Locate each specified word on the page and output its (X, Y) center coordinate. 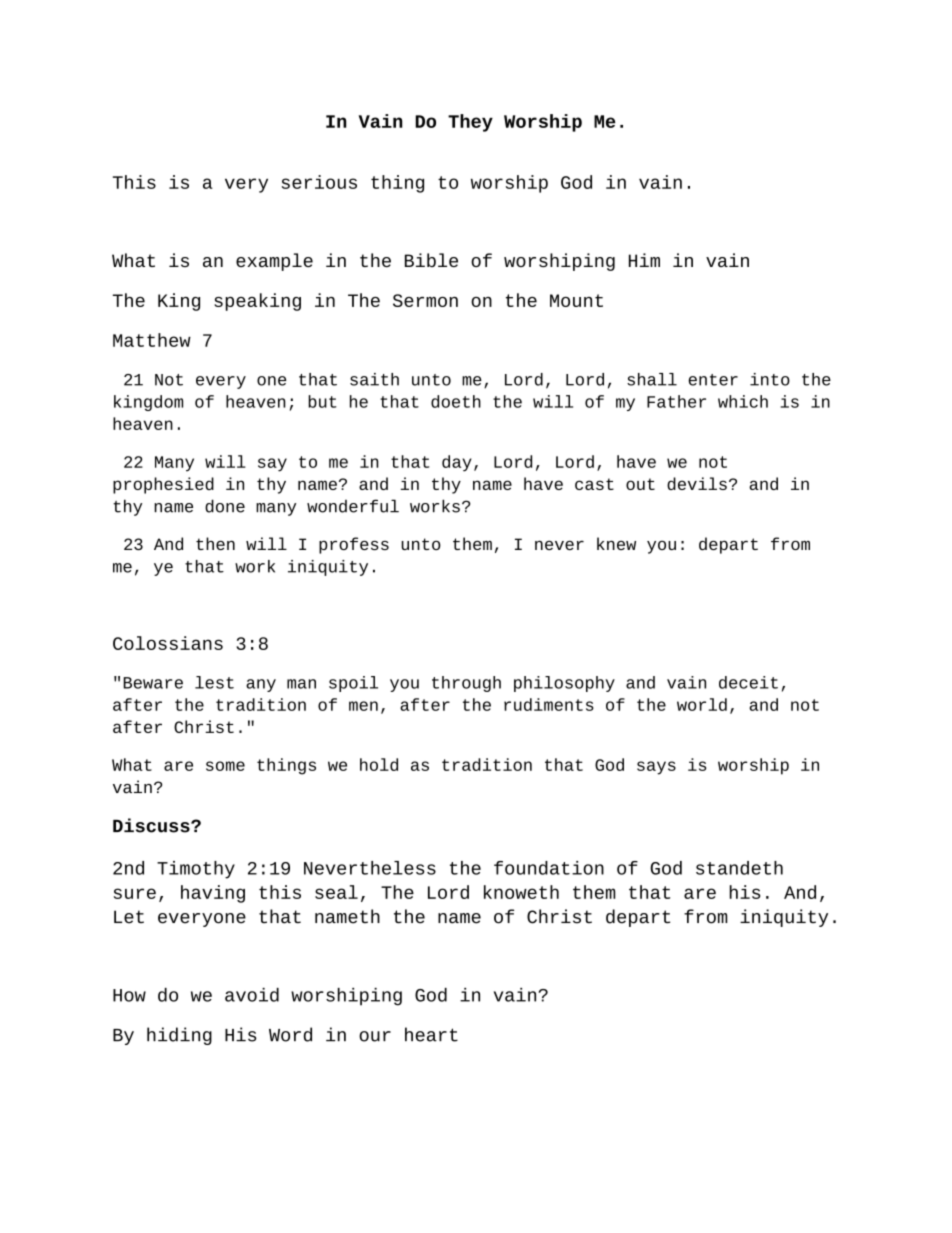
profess (354, 545)
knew (616, 543)
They (470, 123)
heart (431, 1034)
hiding (179, 1036)
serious (319, 182)
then (215, 543)
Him (644, 260)
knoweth (521, 892)
